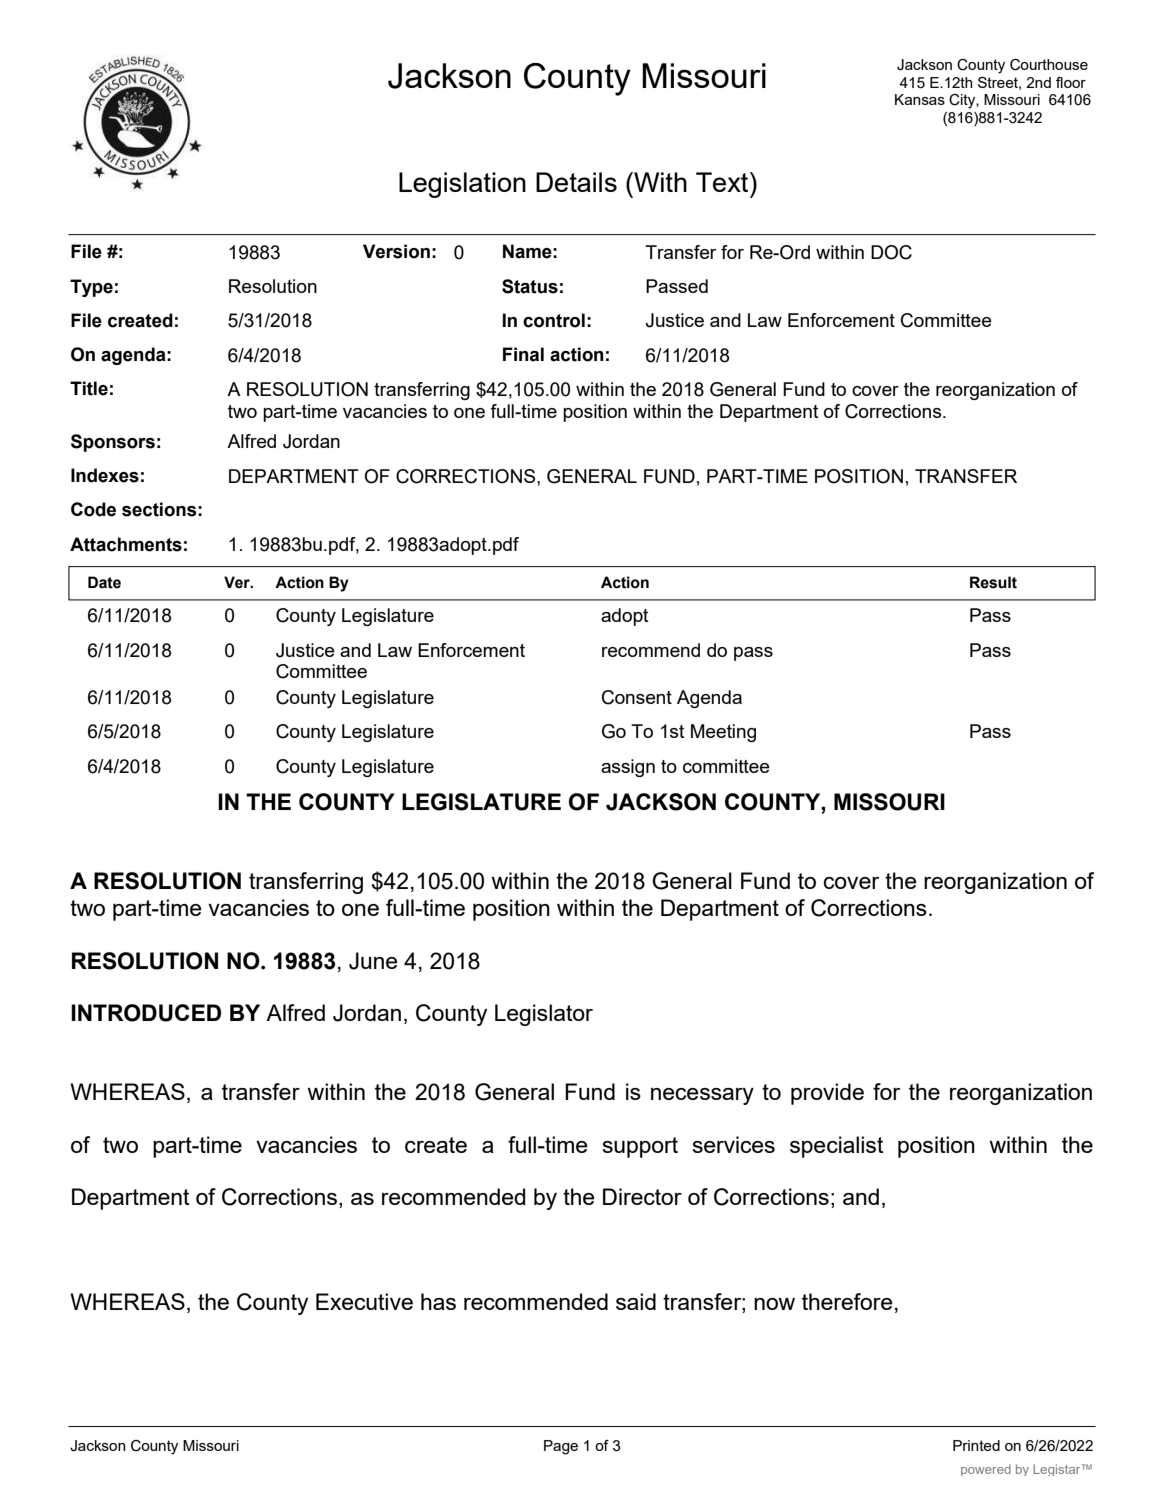  Describe the element at coordinates (628, 768) in the screenshot. I see `assign` at that location.
